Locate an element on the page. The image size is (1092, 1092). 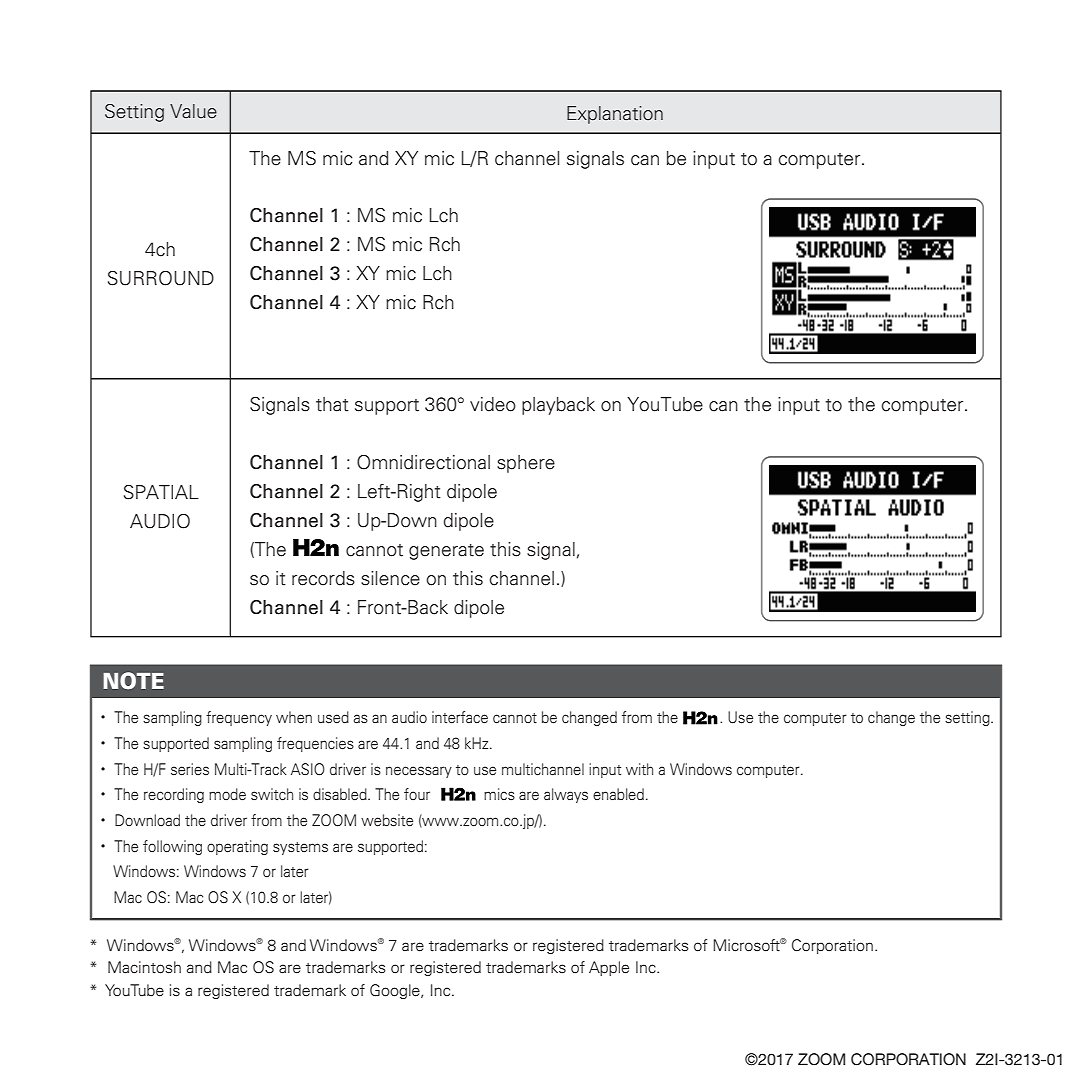
video is located at coordinates (493, 404).
